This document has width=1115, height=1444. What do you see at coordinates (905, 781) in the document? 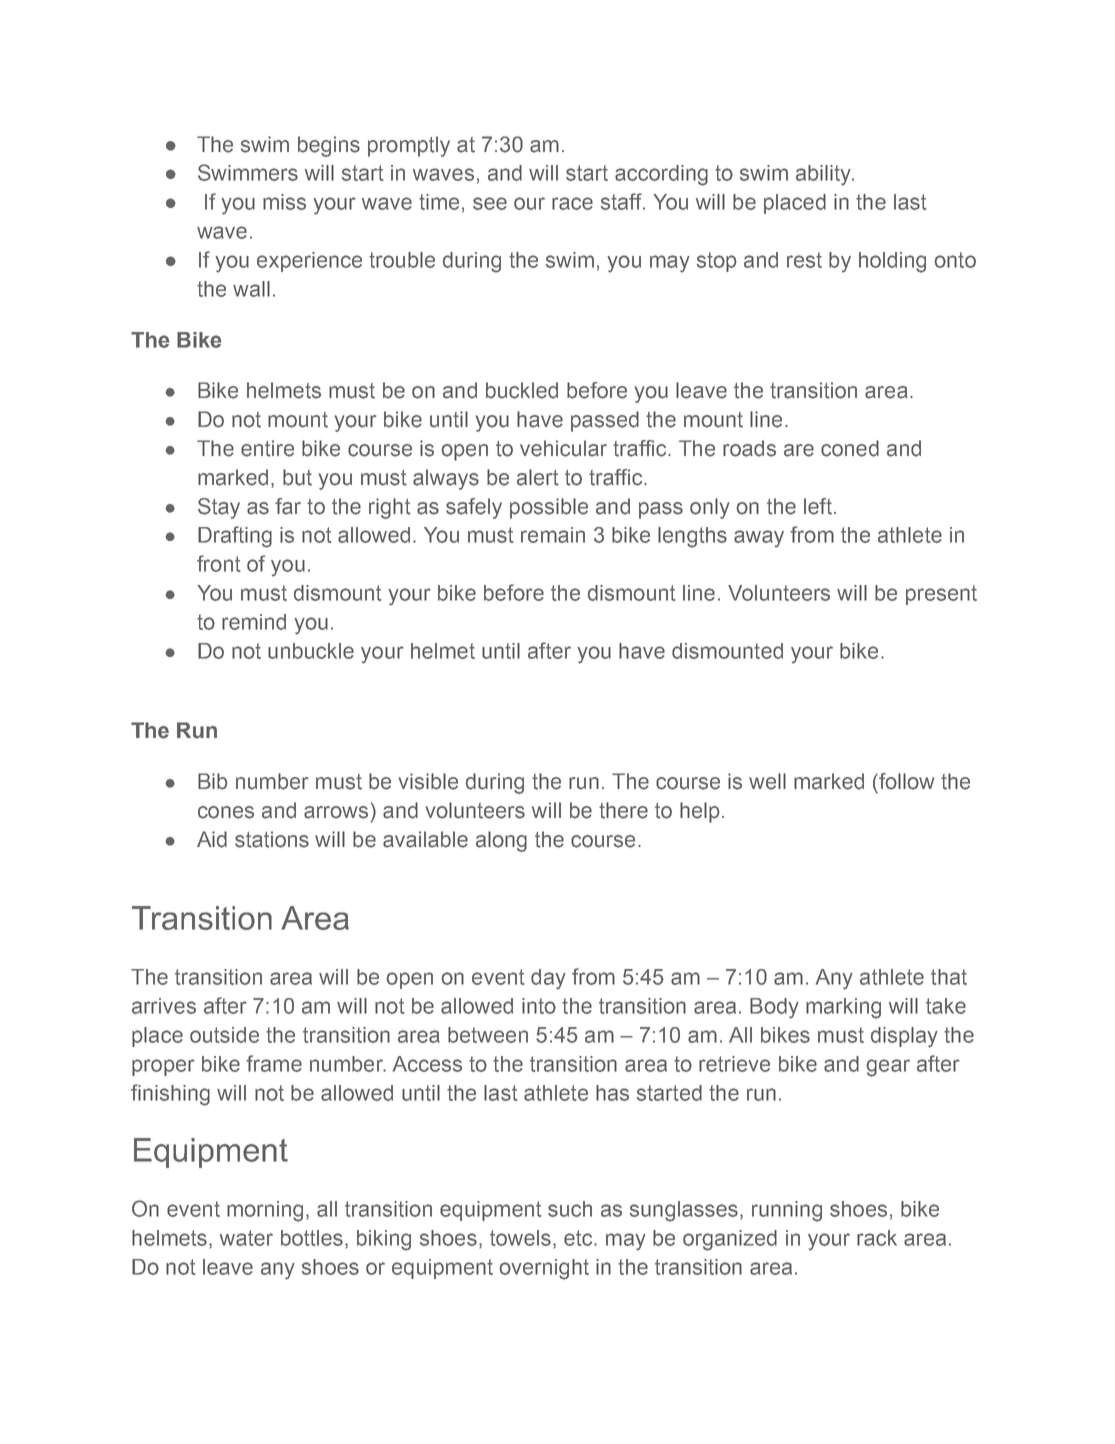
I see `follow` at bounding box center [905, 781].
